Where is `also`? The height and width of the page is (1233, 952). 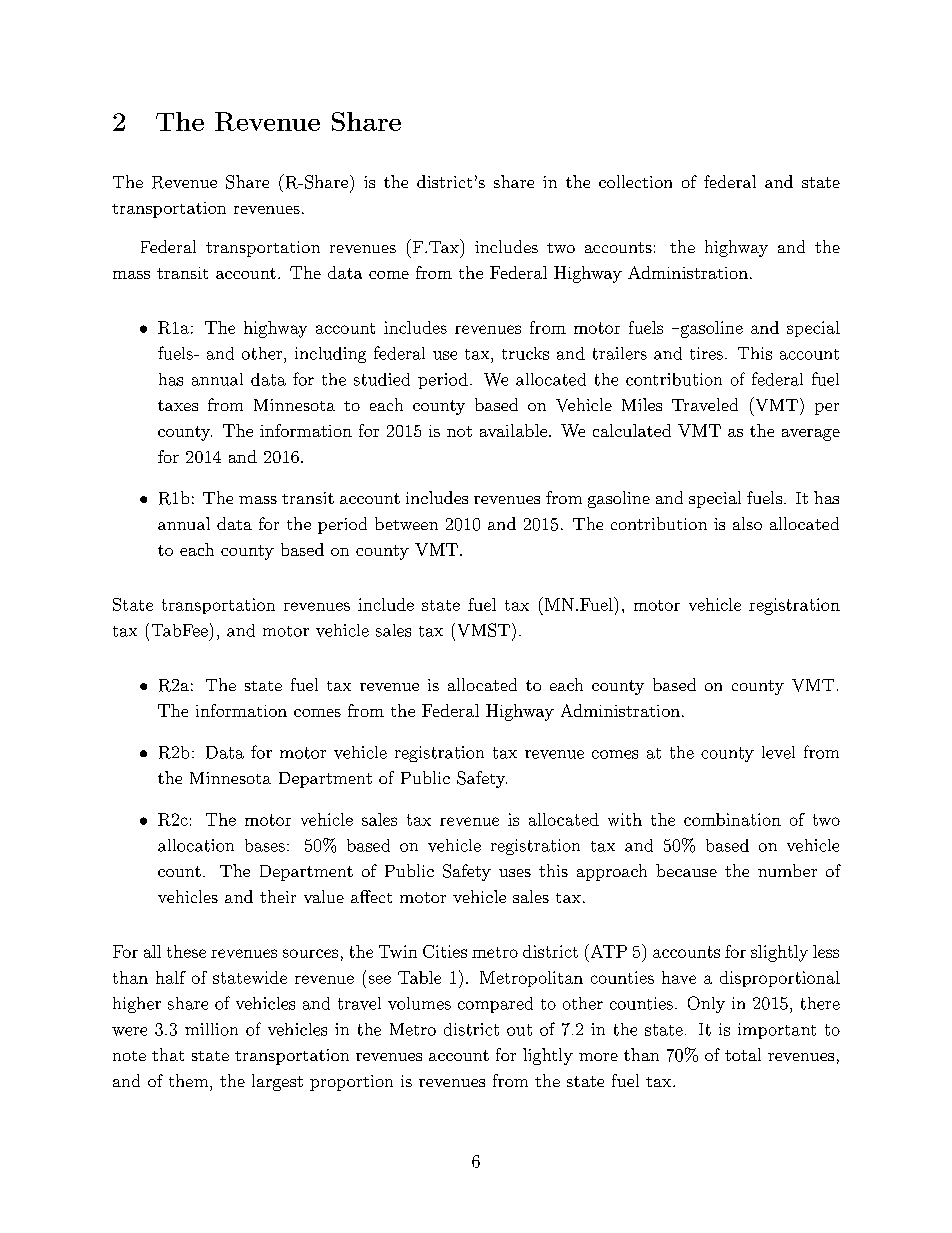
also is located at coordinates (747, 523).
